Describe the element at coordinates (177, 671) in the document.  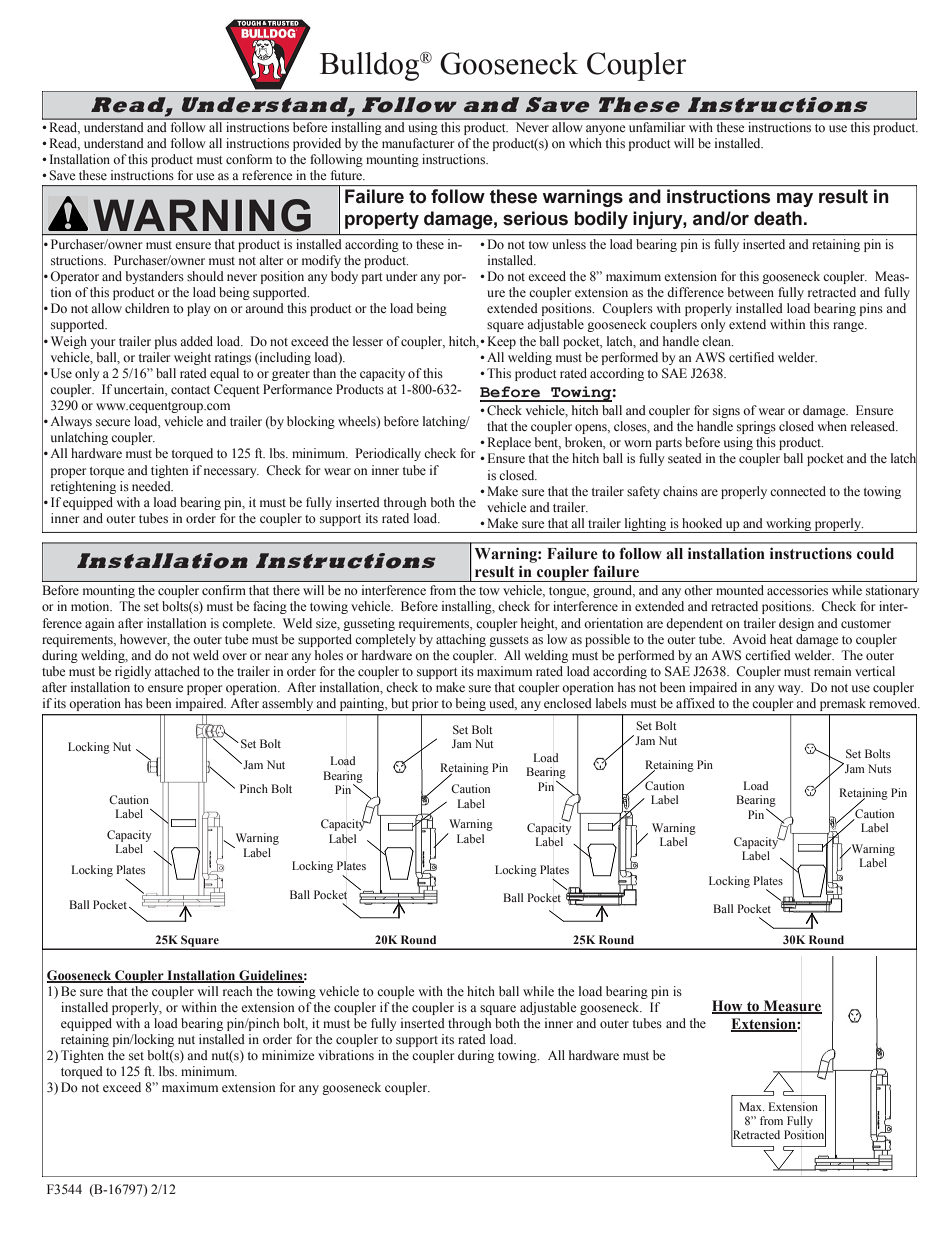
I see `attached` at that location.
